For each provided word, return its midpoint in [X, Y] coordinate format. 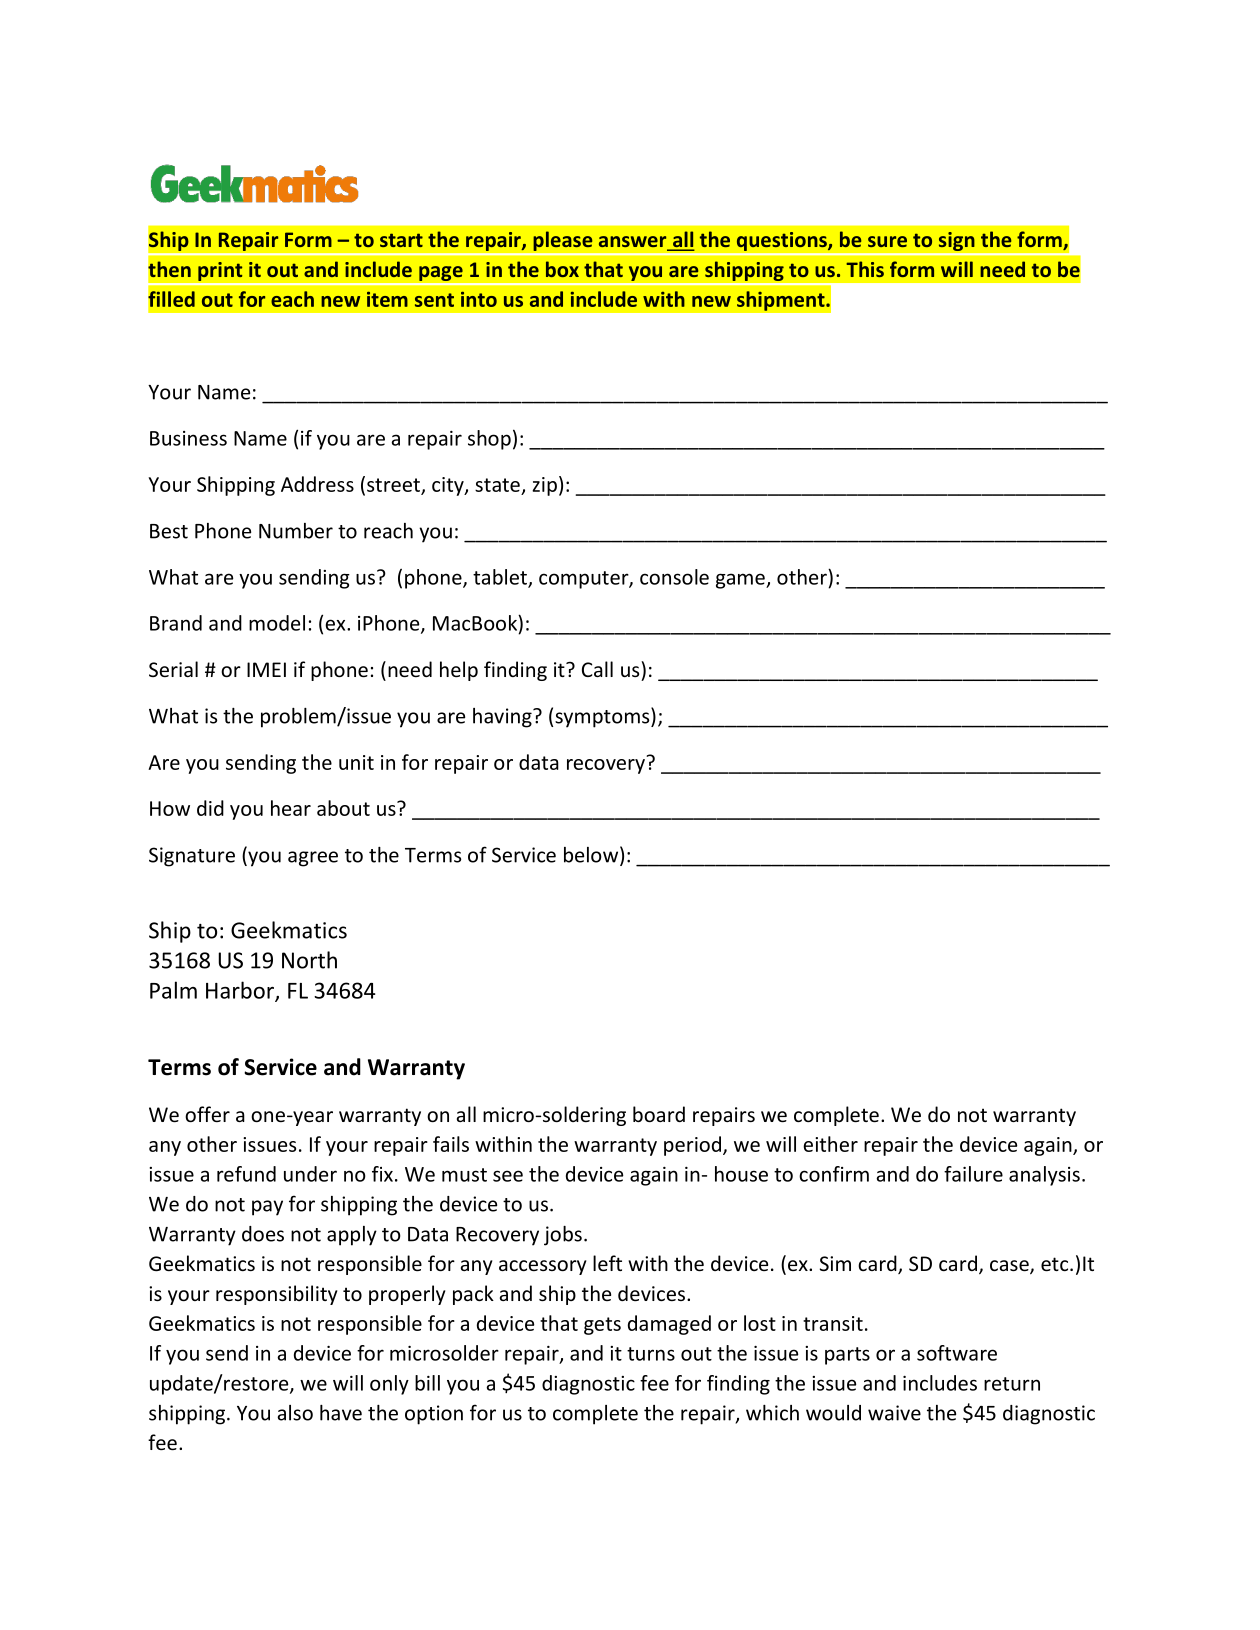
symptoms [603, 717]
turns [651, 1354]
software [957, 1353]
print [220, 271]
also [295, 1413]
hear [291, 808]
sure [887, 241]
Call [597, 669]
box [562, 269]
